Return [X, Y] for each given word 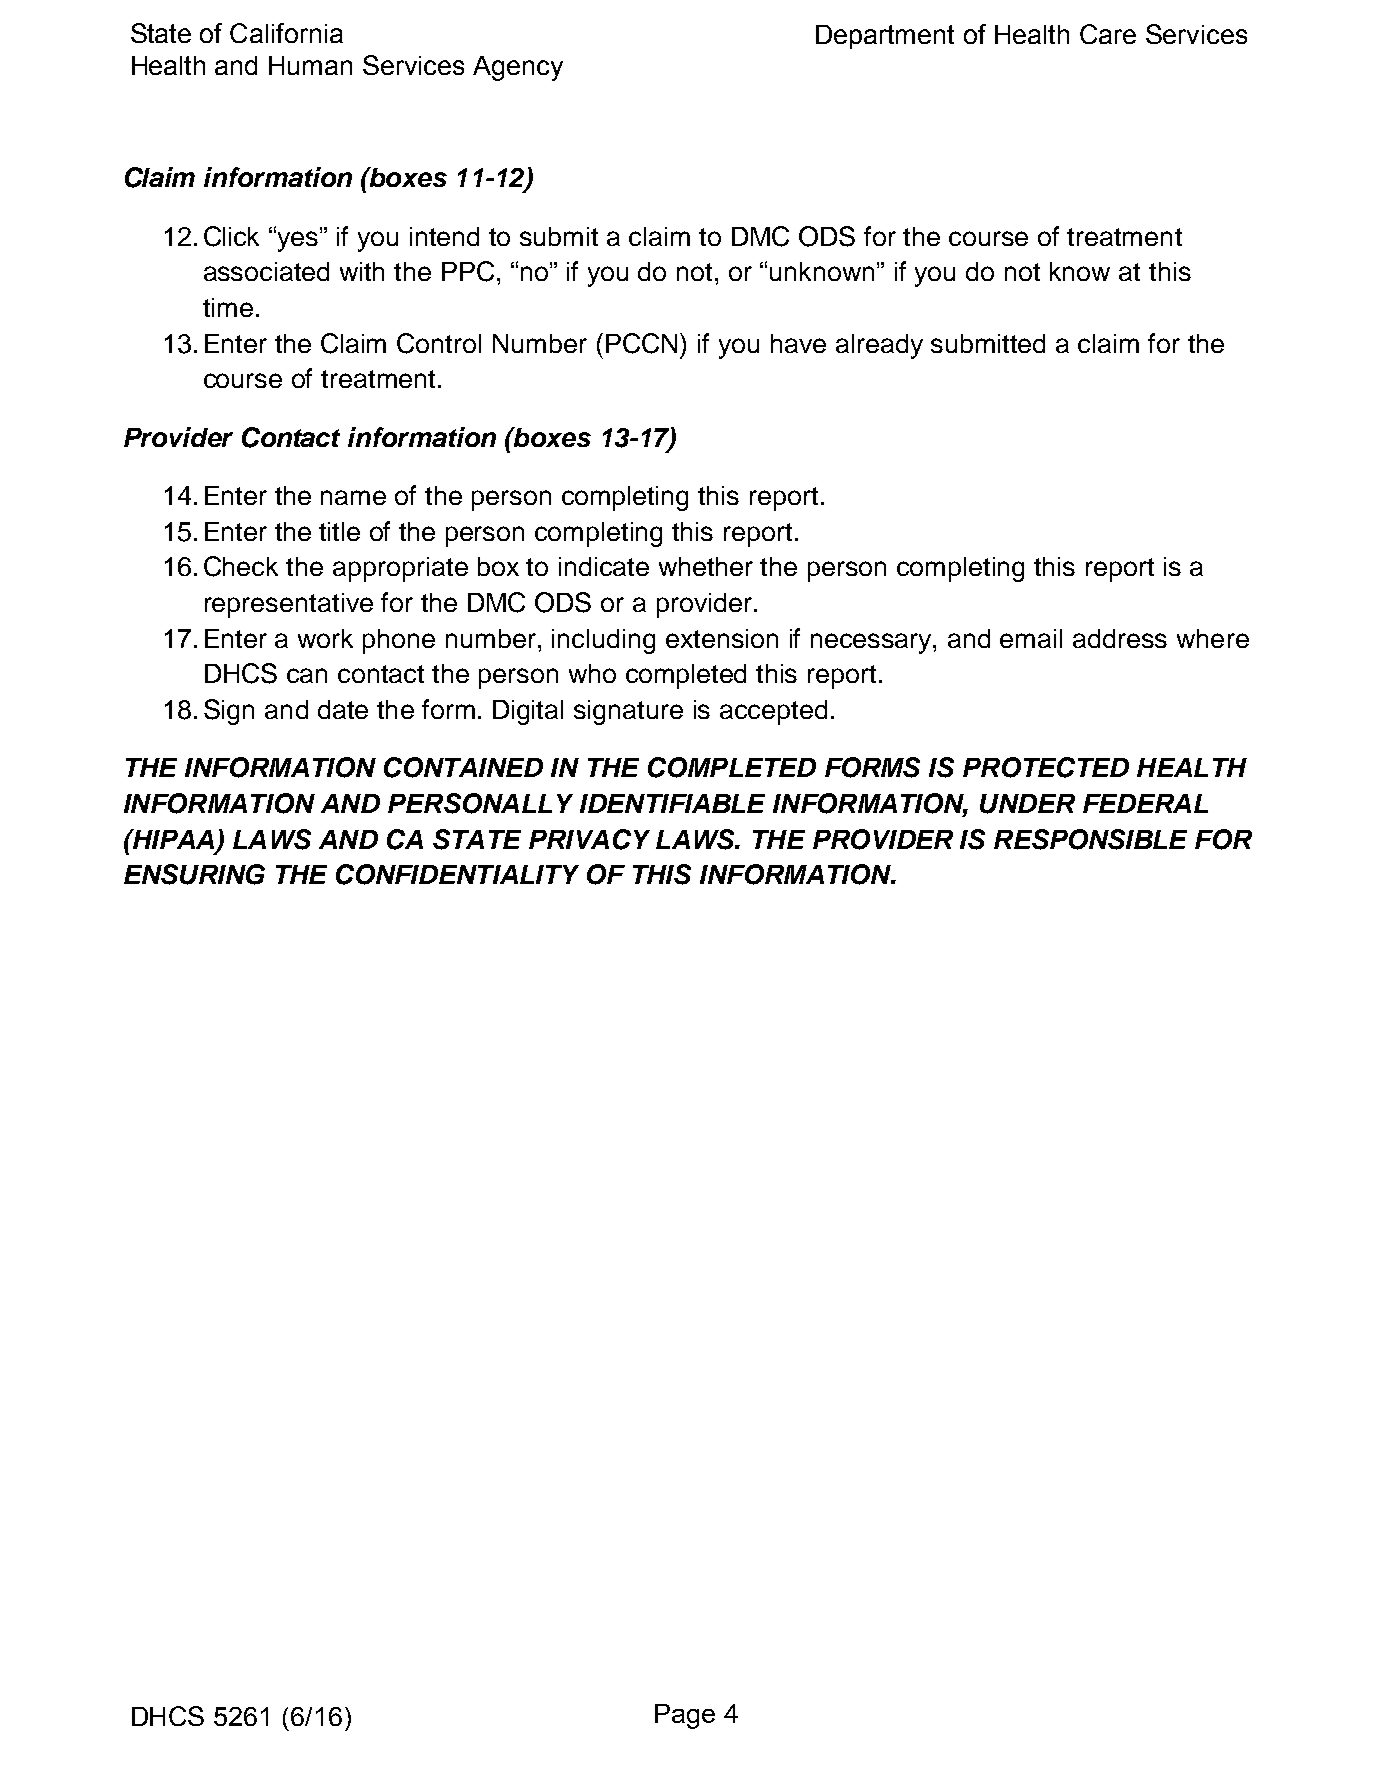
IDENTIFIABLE [672, 803]
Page [685, 1716]
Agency [518, 68]
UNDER [1027, 804]
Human [310, 65]
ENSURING [194, 874]
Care [1108, 34]
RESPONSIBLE [1090, 839]
